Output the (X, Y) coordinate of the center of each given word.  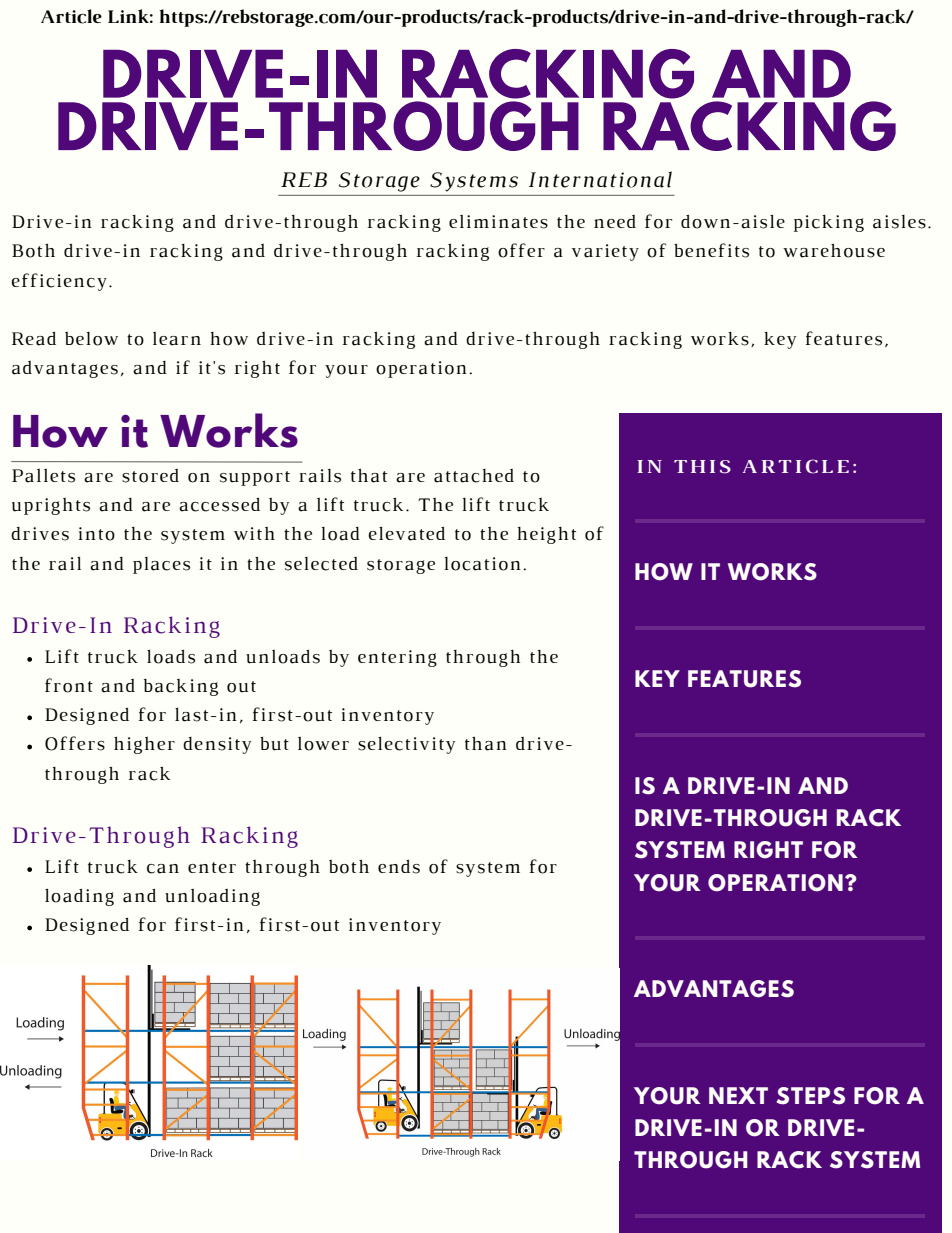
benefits (711, 250)
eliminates (498, 222)
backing (181, 687)
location (482, 564)
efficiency (59, 282)
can (163, 869)
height (546, 535)
